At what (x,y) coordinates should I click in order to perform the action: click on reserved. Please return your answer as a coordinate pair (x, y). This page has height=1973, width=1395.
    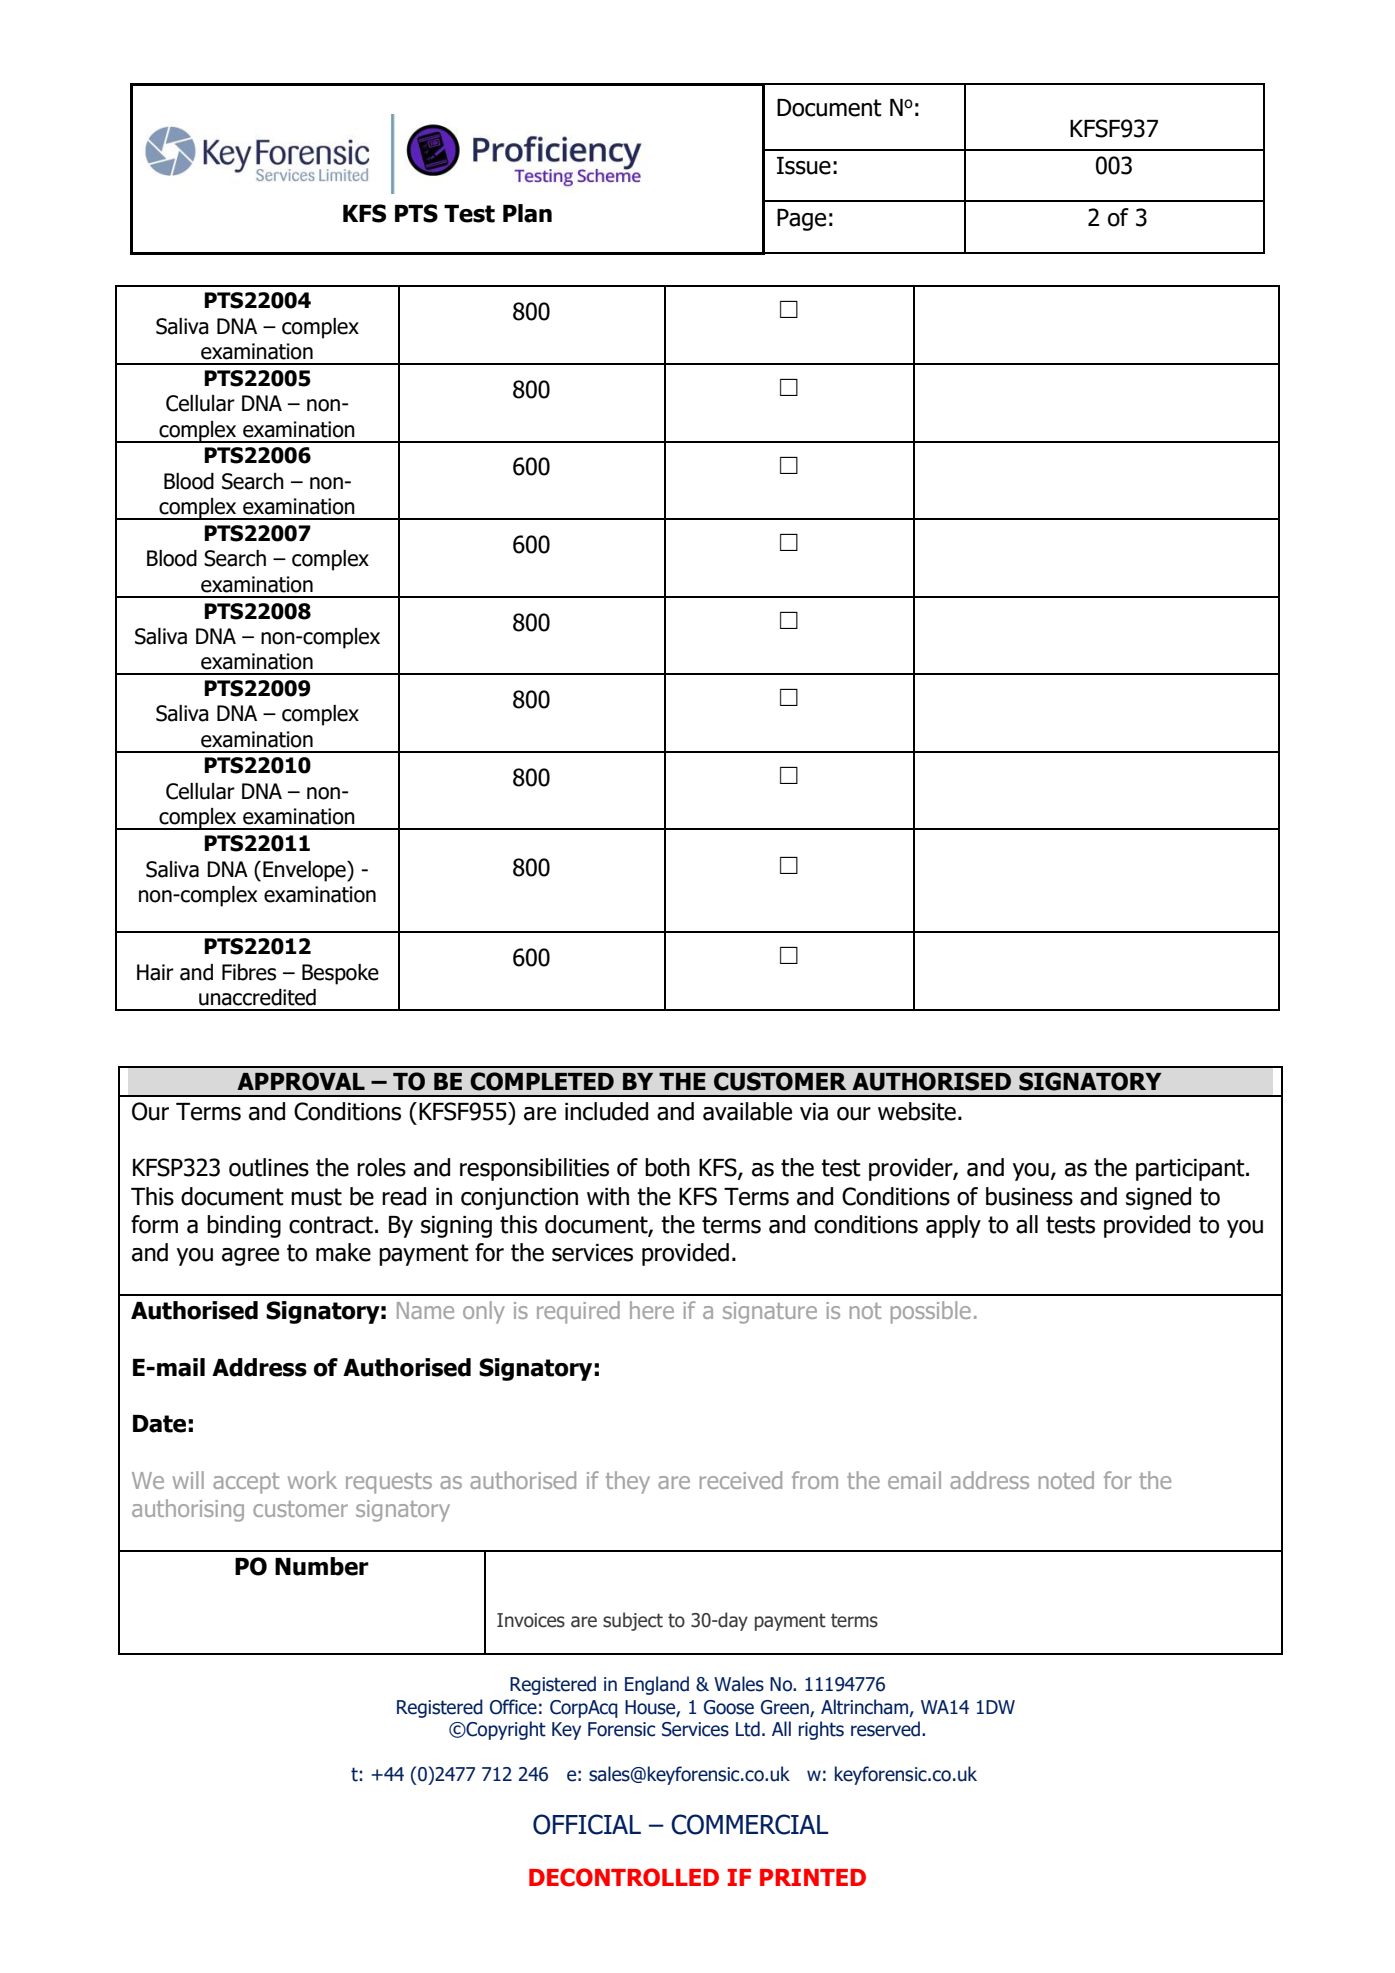
    Looking at the image, I should click on (887, 1729).
